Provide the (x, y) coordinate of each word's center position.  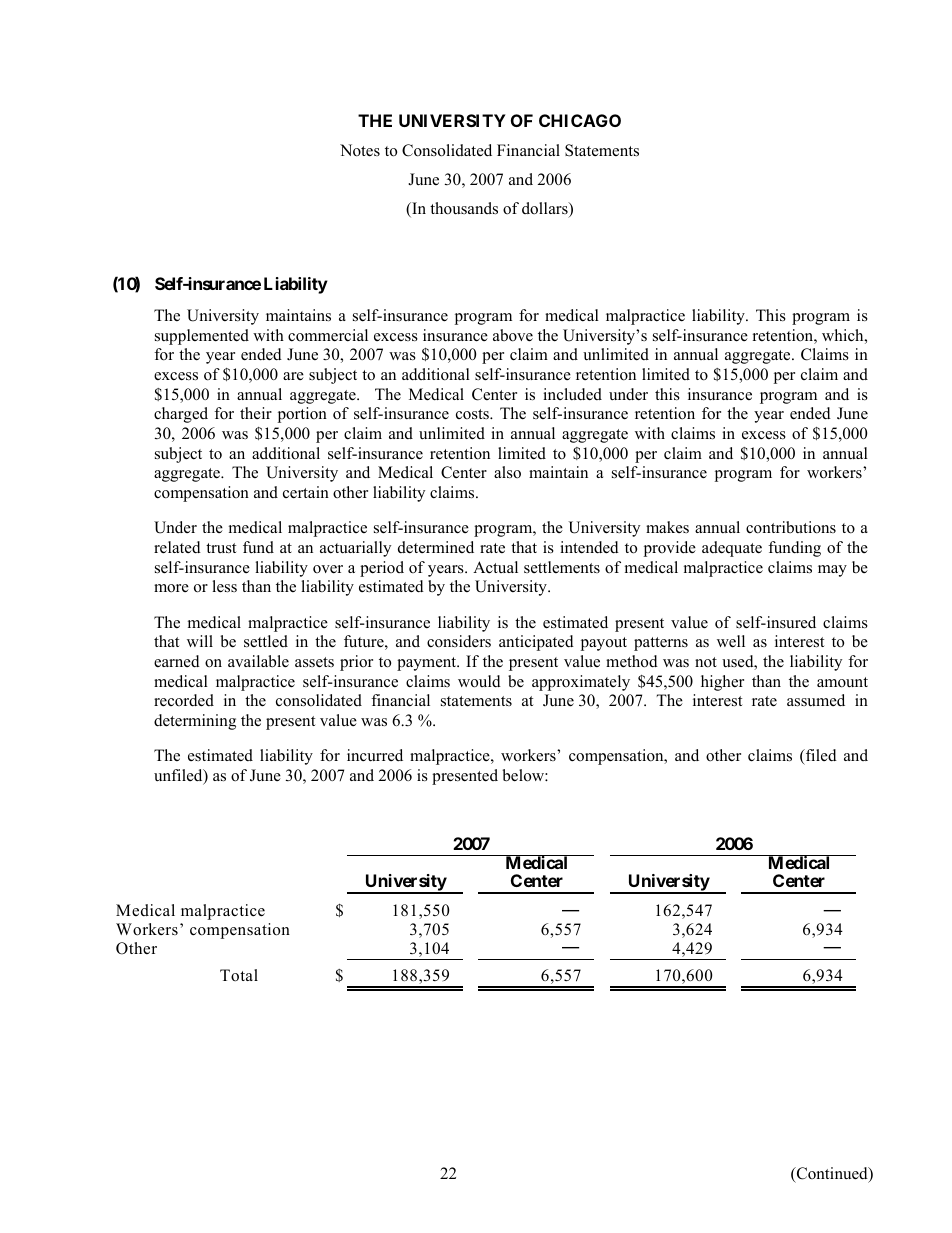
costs (473, 414)
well (731, 641)
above (513, 335)
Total (239, 975)
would (479, 681)
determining (195, 722)
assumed (816, 700)
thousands (464, 208)
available (258, 661)
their (256, 413)
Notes (360, 150)
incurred (375, 755)
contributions (791, 527)
